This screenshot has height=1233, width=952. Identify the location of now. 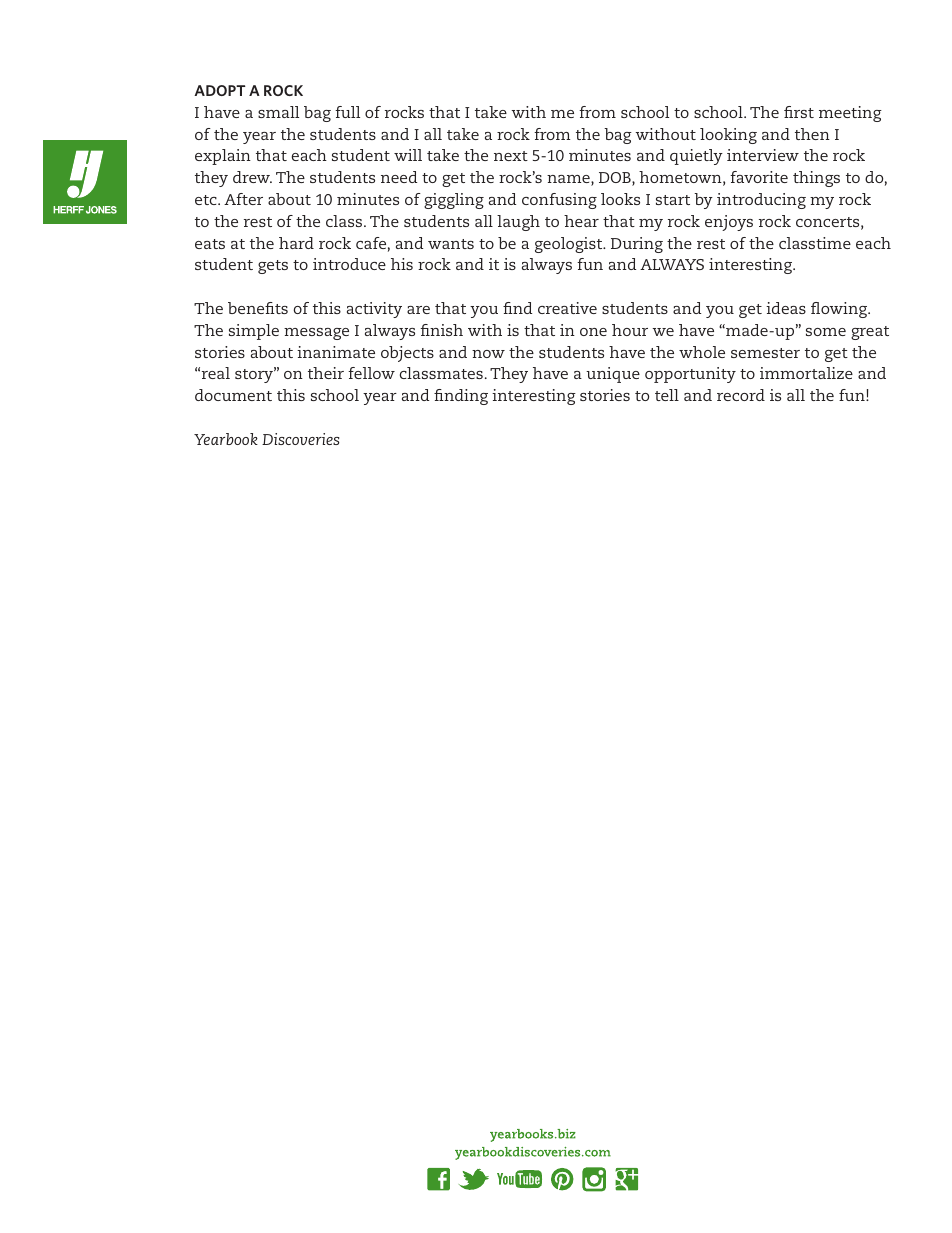
(488, 354).
